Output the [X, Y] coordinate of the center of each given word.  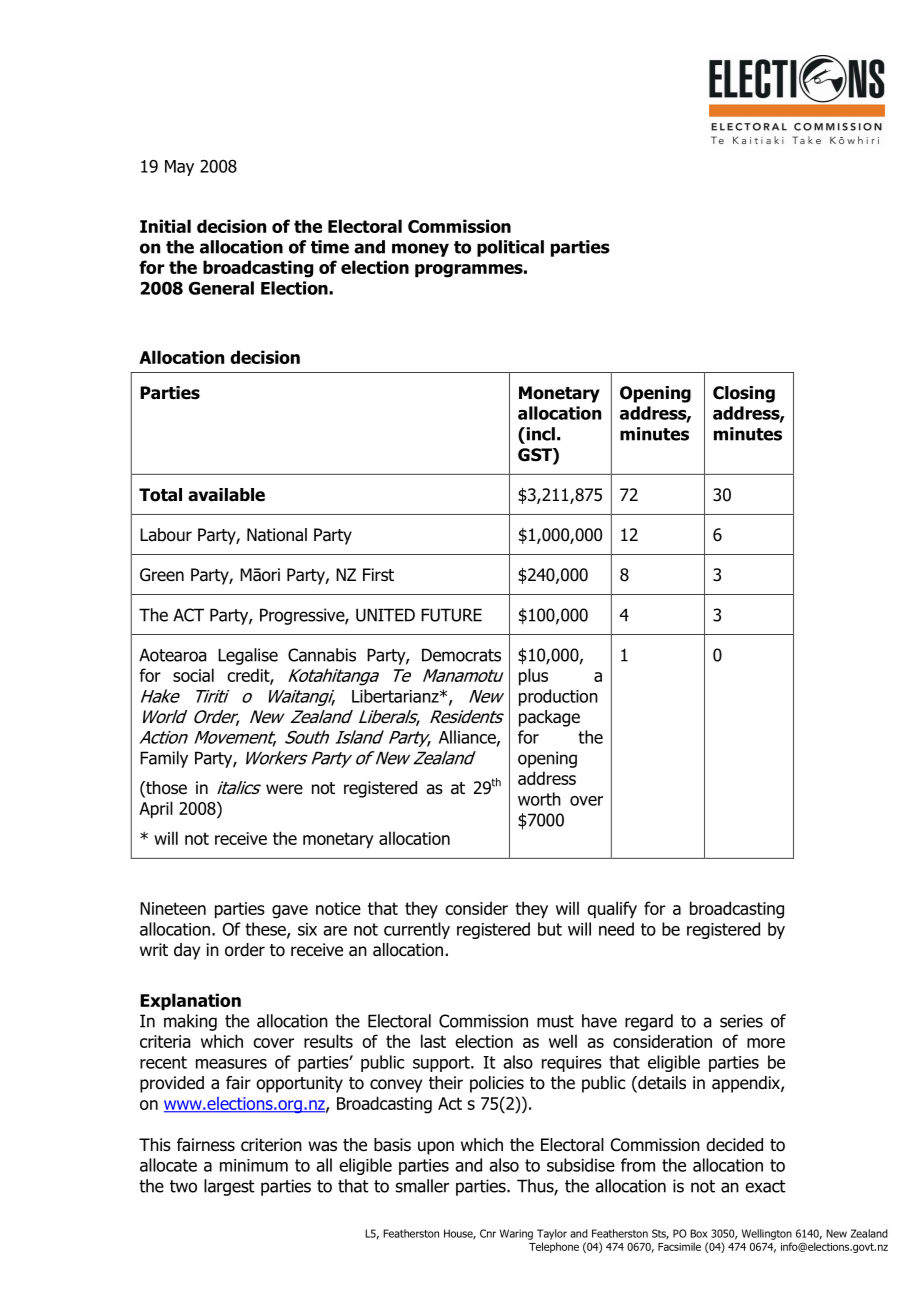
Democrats [461, 655]
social [193, 675]
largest [229, 1187]
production [558, 697]
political [510, 248]
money [420, 250]
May [179, 168]
